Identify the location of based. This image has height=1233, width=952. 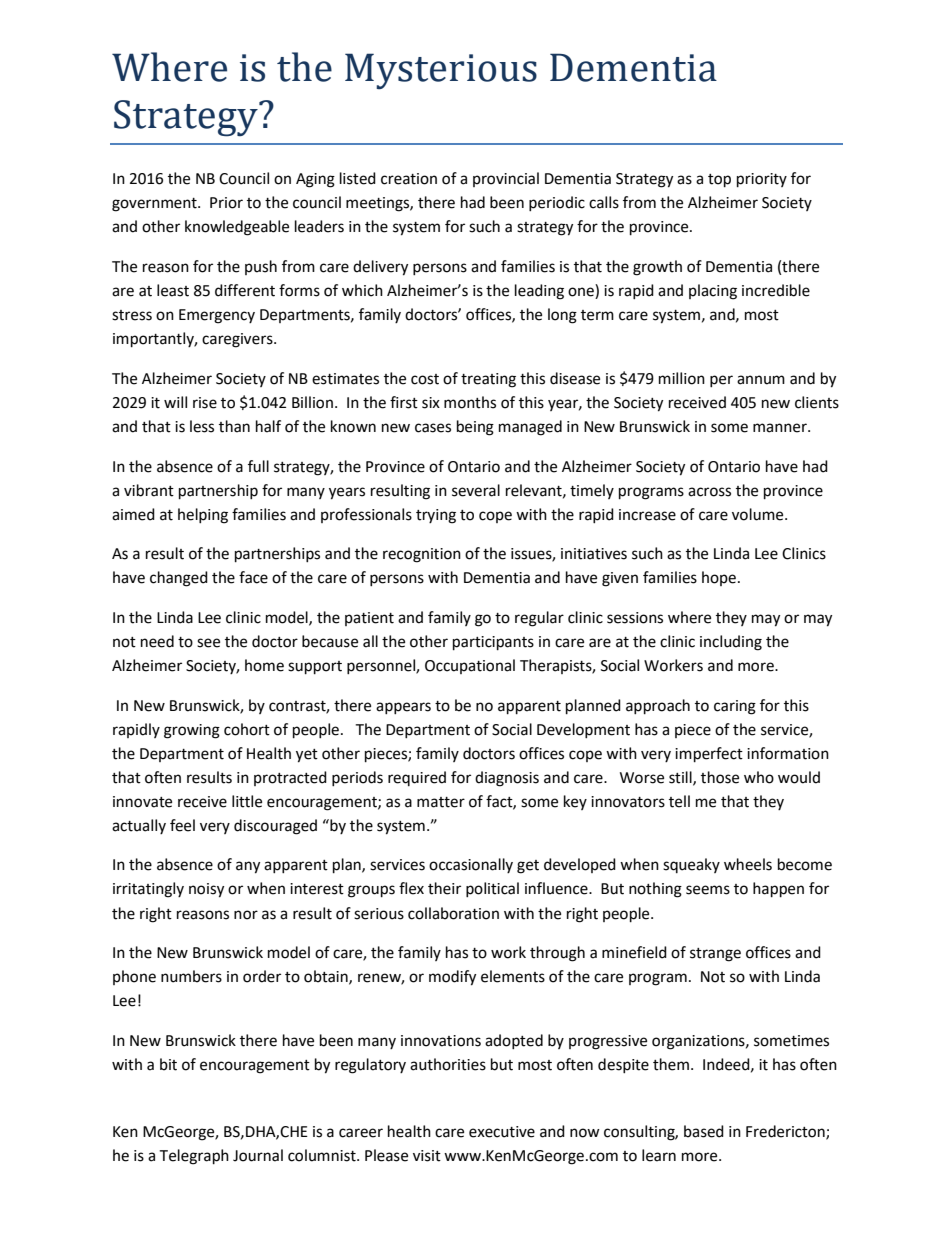
(704, 1131).
